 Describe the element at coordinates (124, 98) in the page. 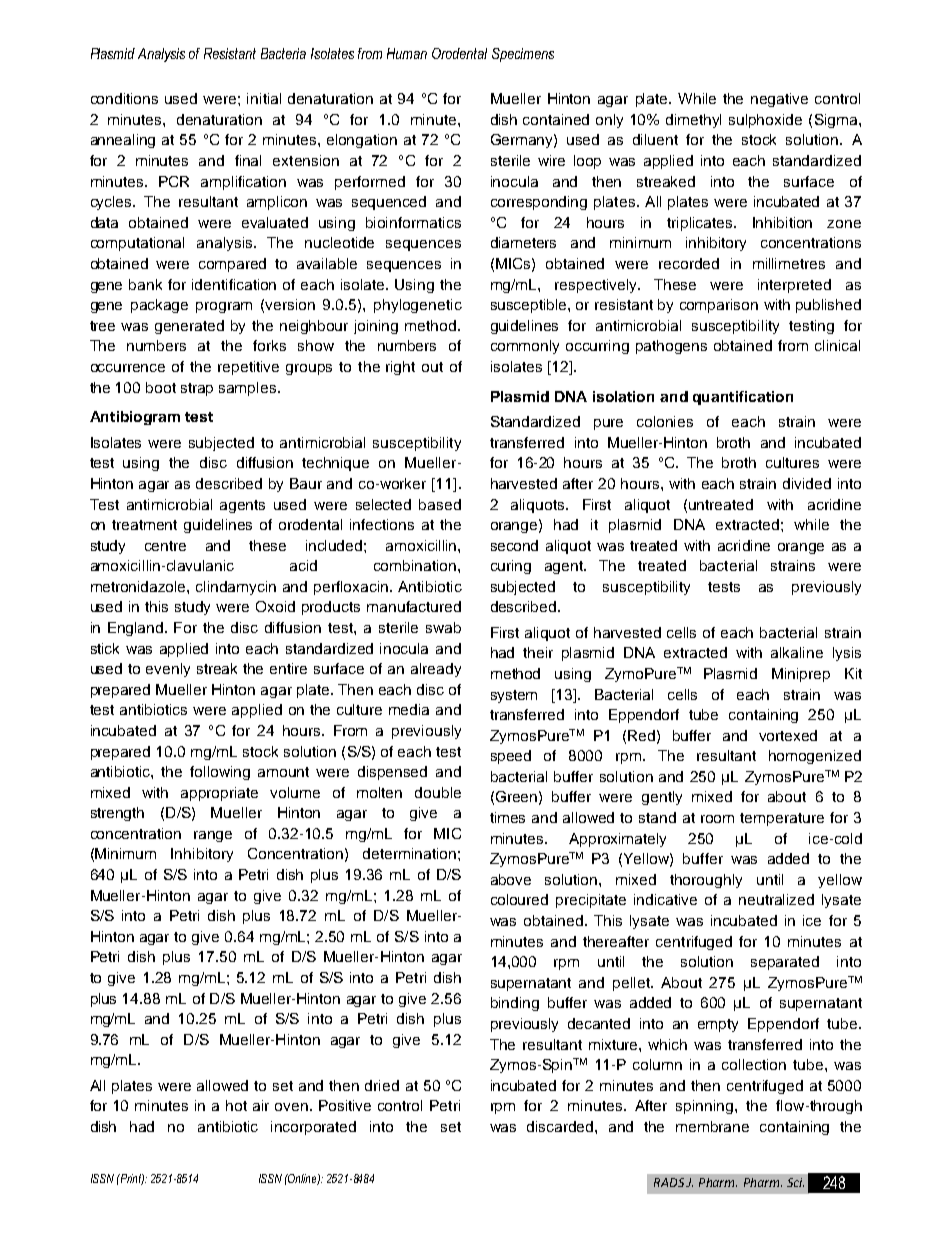

I see `conditions` at that location.
